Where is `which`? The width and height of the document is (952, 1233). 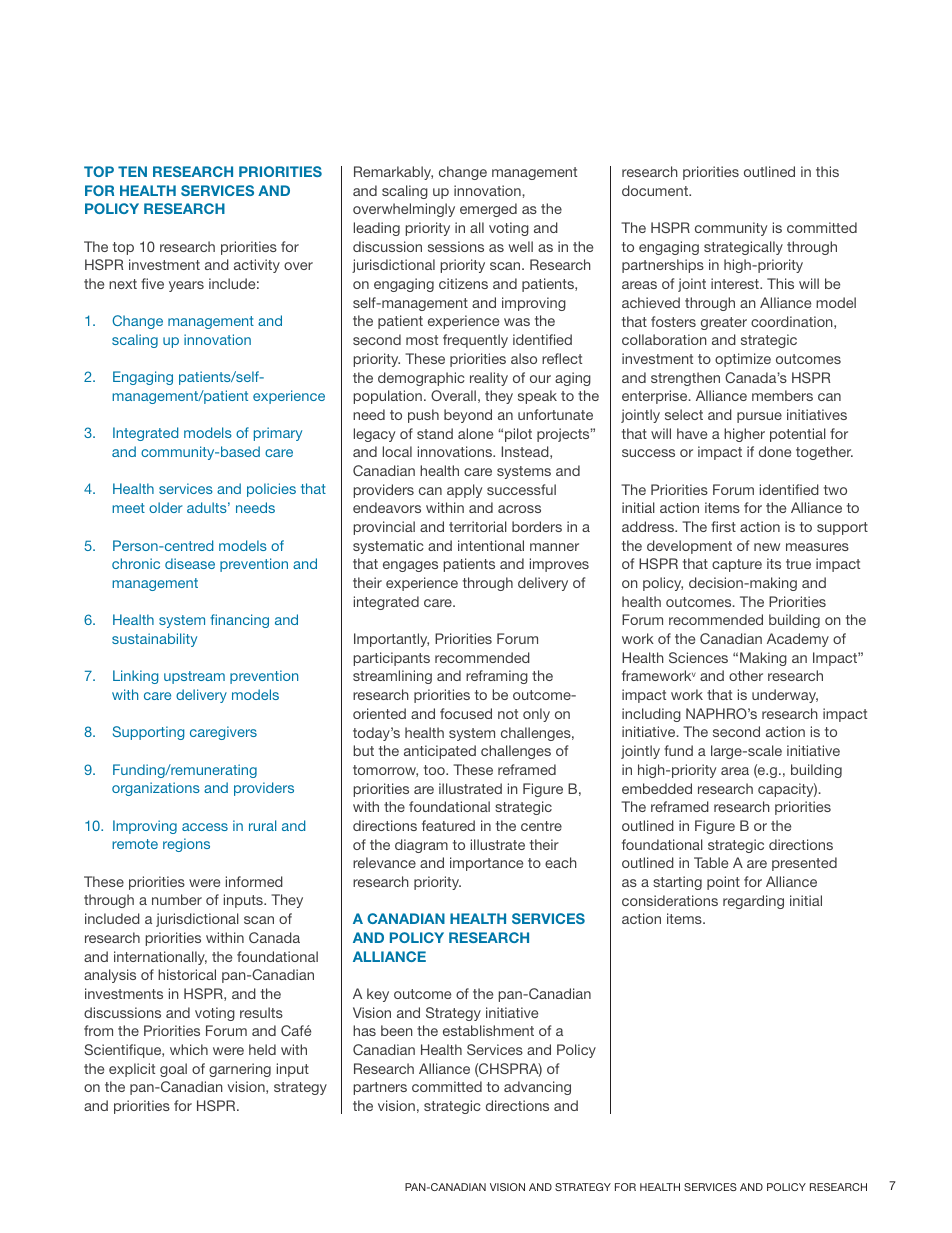 which is located at coordinates (189, 1049).
